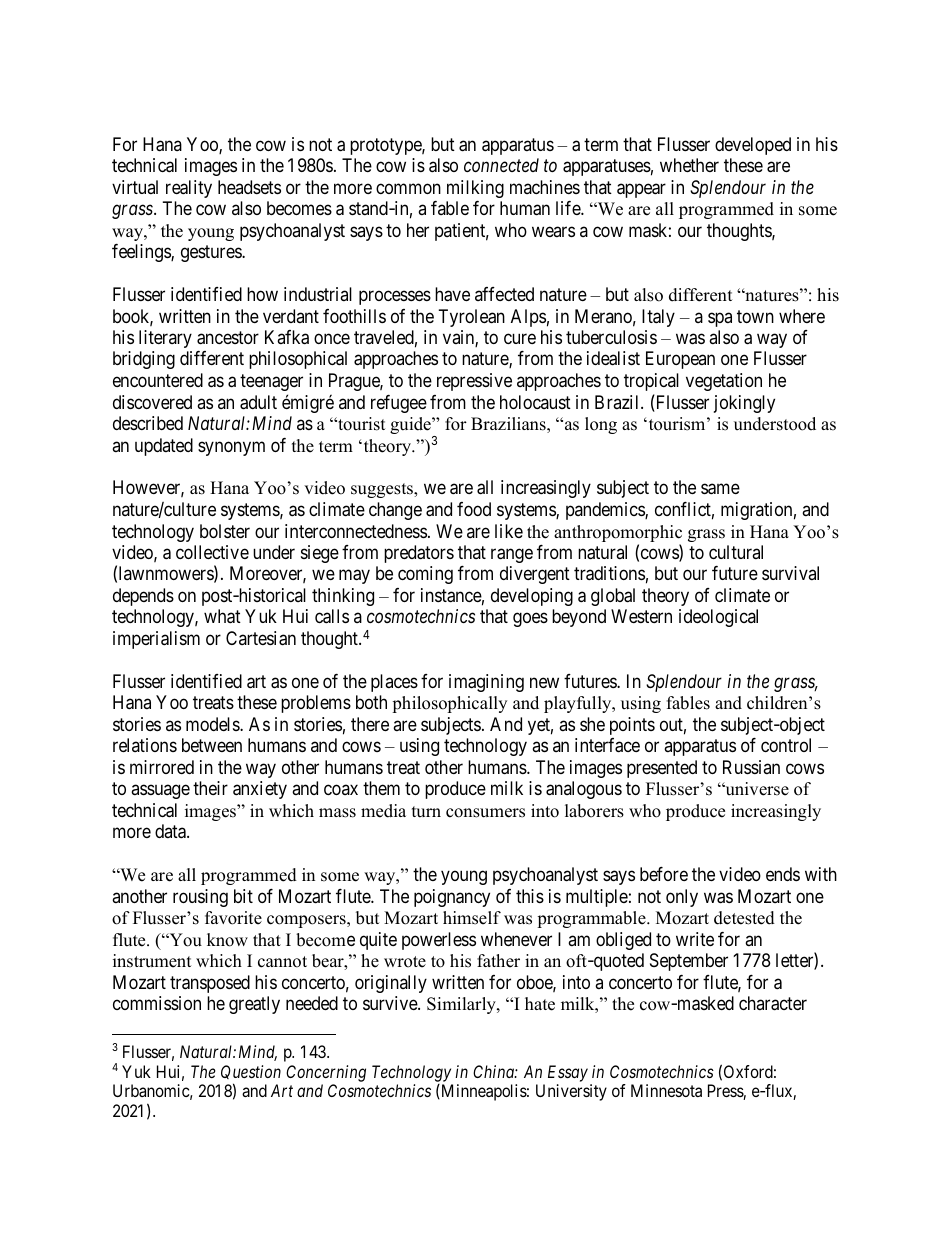 Image resolution: width=952 pixels, height=1233 pixels. Describe the element at coordinates (744, 918) in the page. I see `detested` at that location.
